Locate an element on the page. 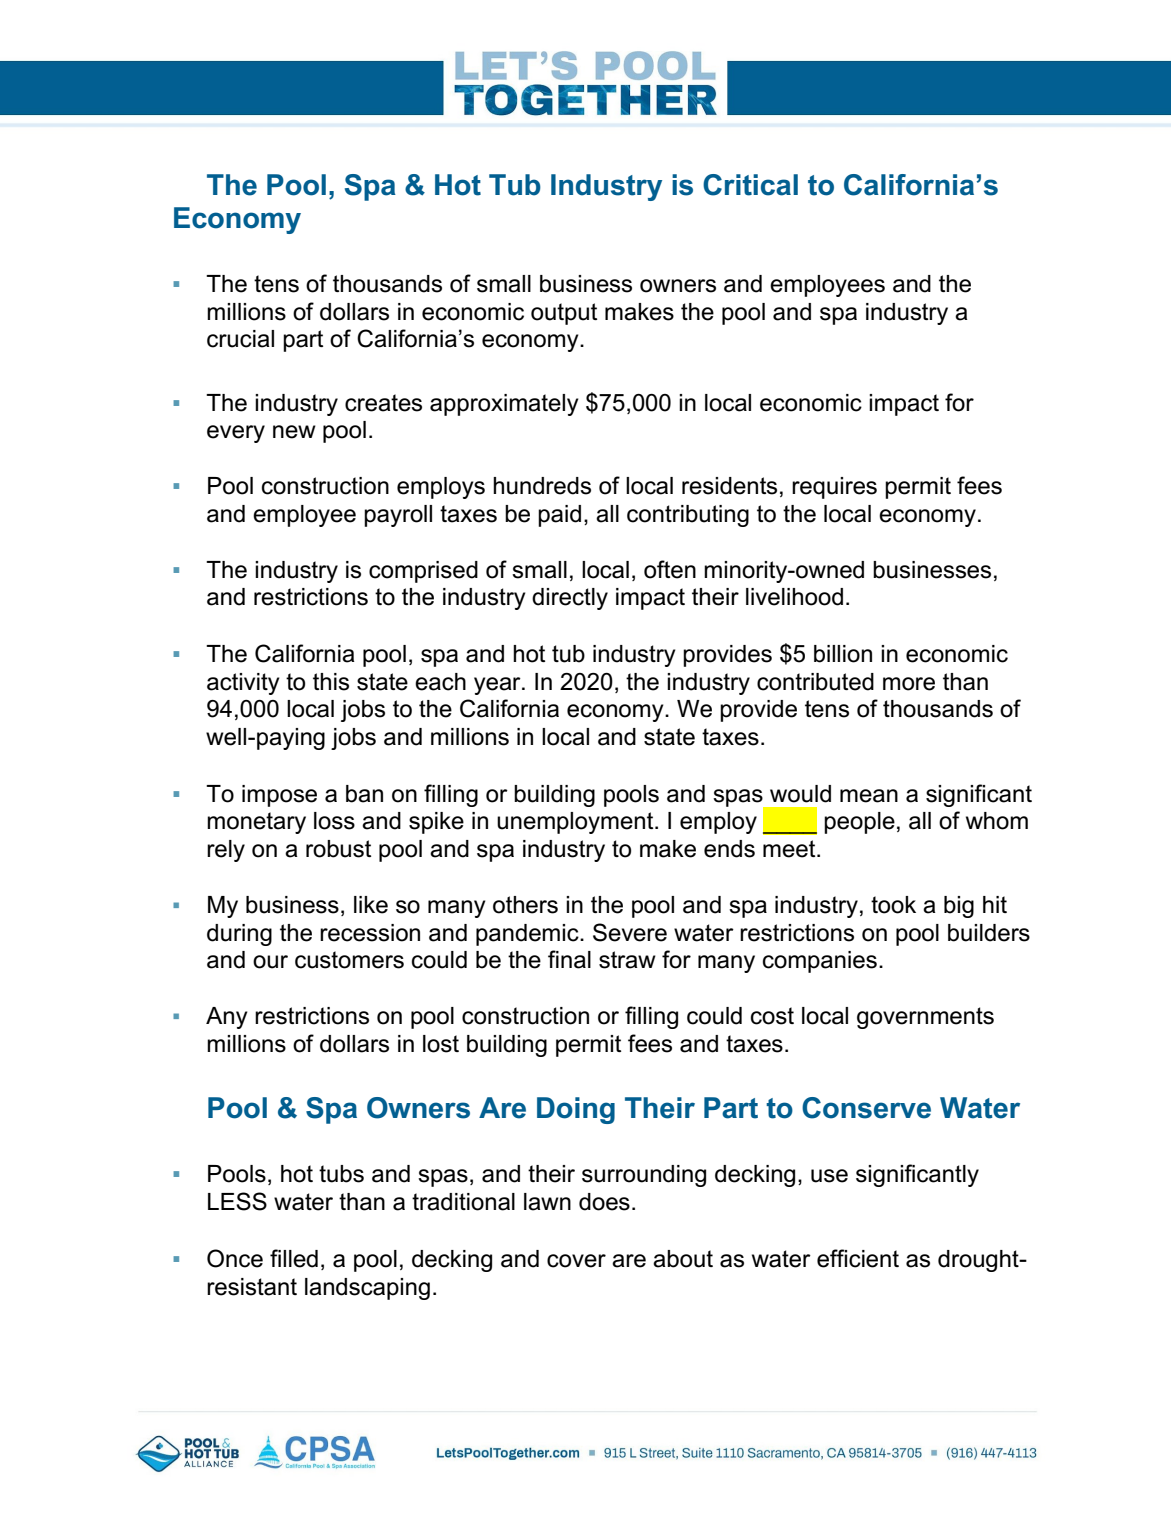 This image has height=1516, width=1171. ends is located at coordinates (729, 849).
